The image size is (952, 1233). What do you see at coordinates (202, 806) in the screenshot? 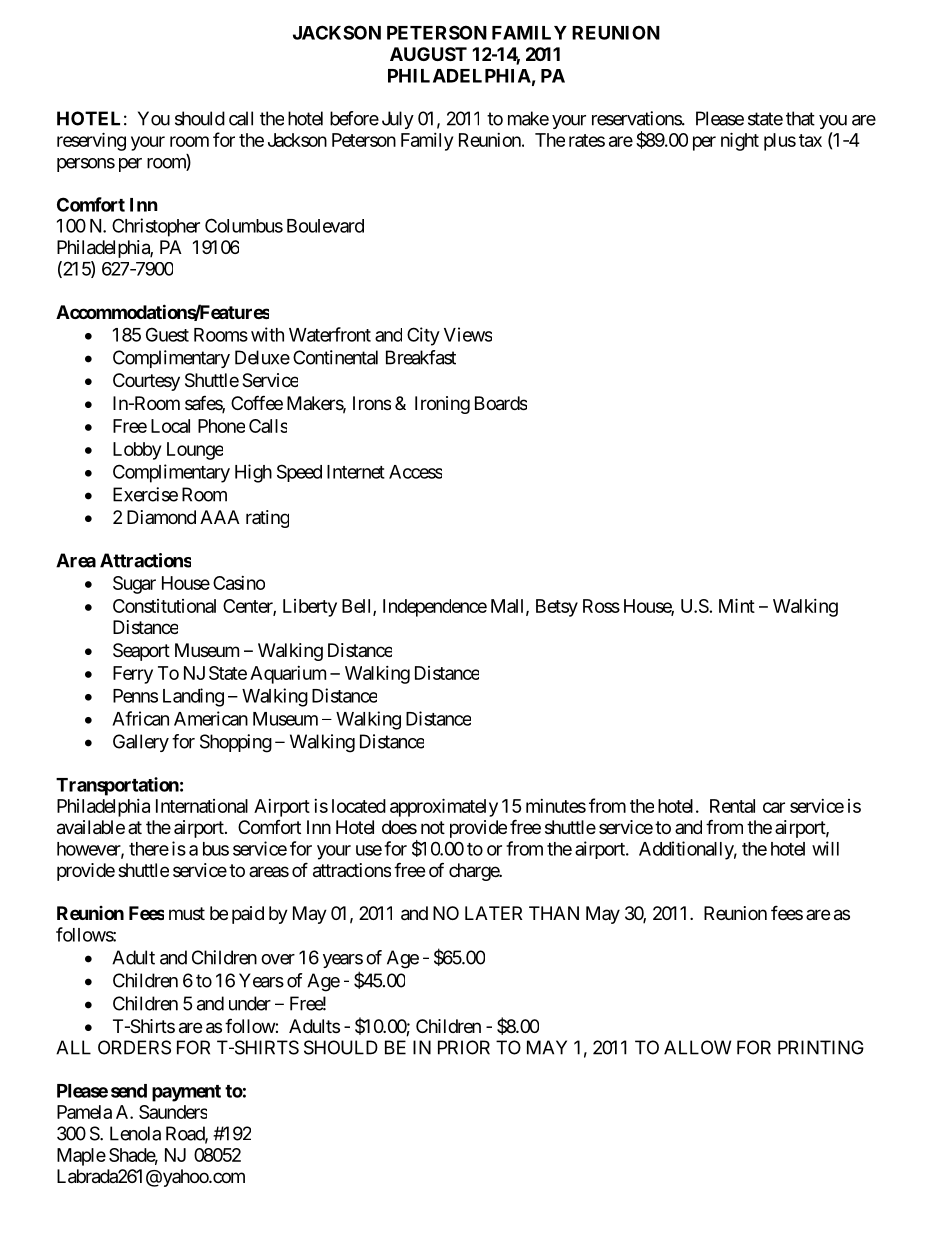
I see `International` at bounding box center [202, 806].
